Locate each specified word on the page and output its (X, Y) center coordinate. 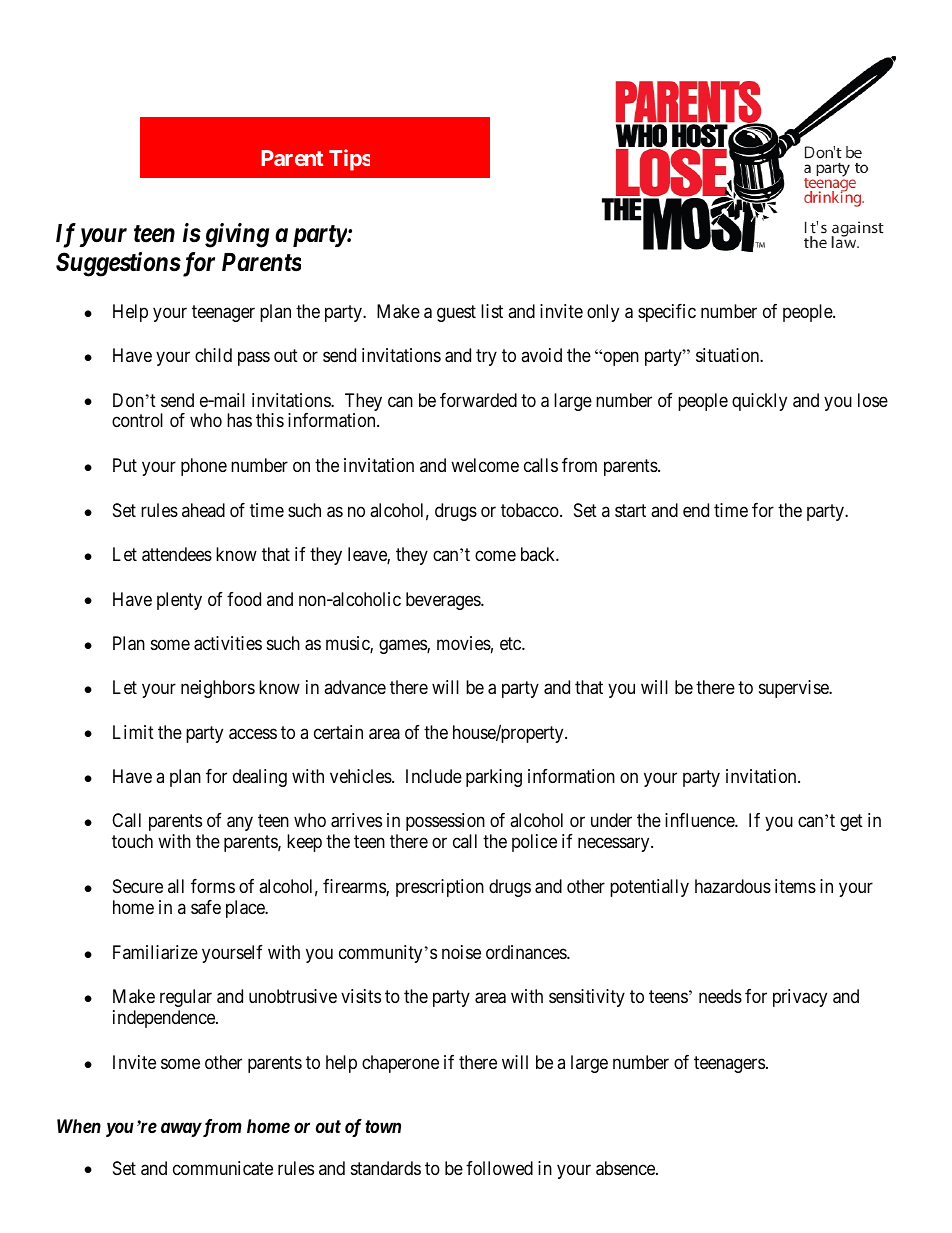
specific (667, 313)
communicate (223, 1168)
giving (237, 235)
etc (511, 643)
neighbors (218, 689)
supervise (794, 689)
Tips (349, 160)
